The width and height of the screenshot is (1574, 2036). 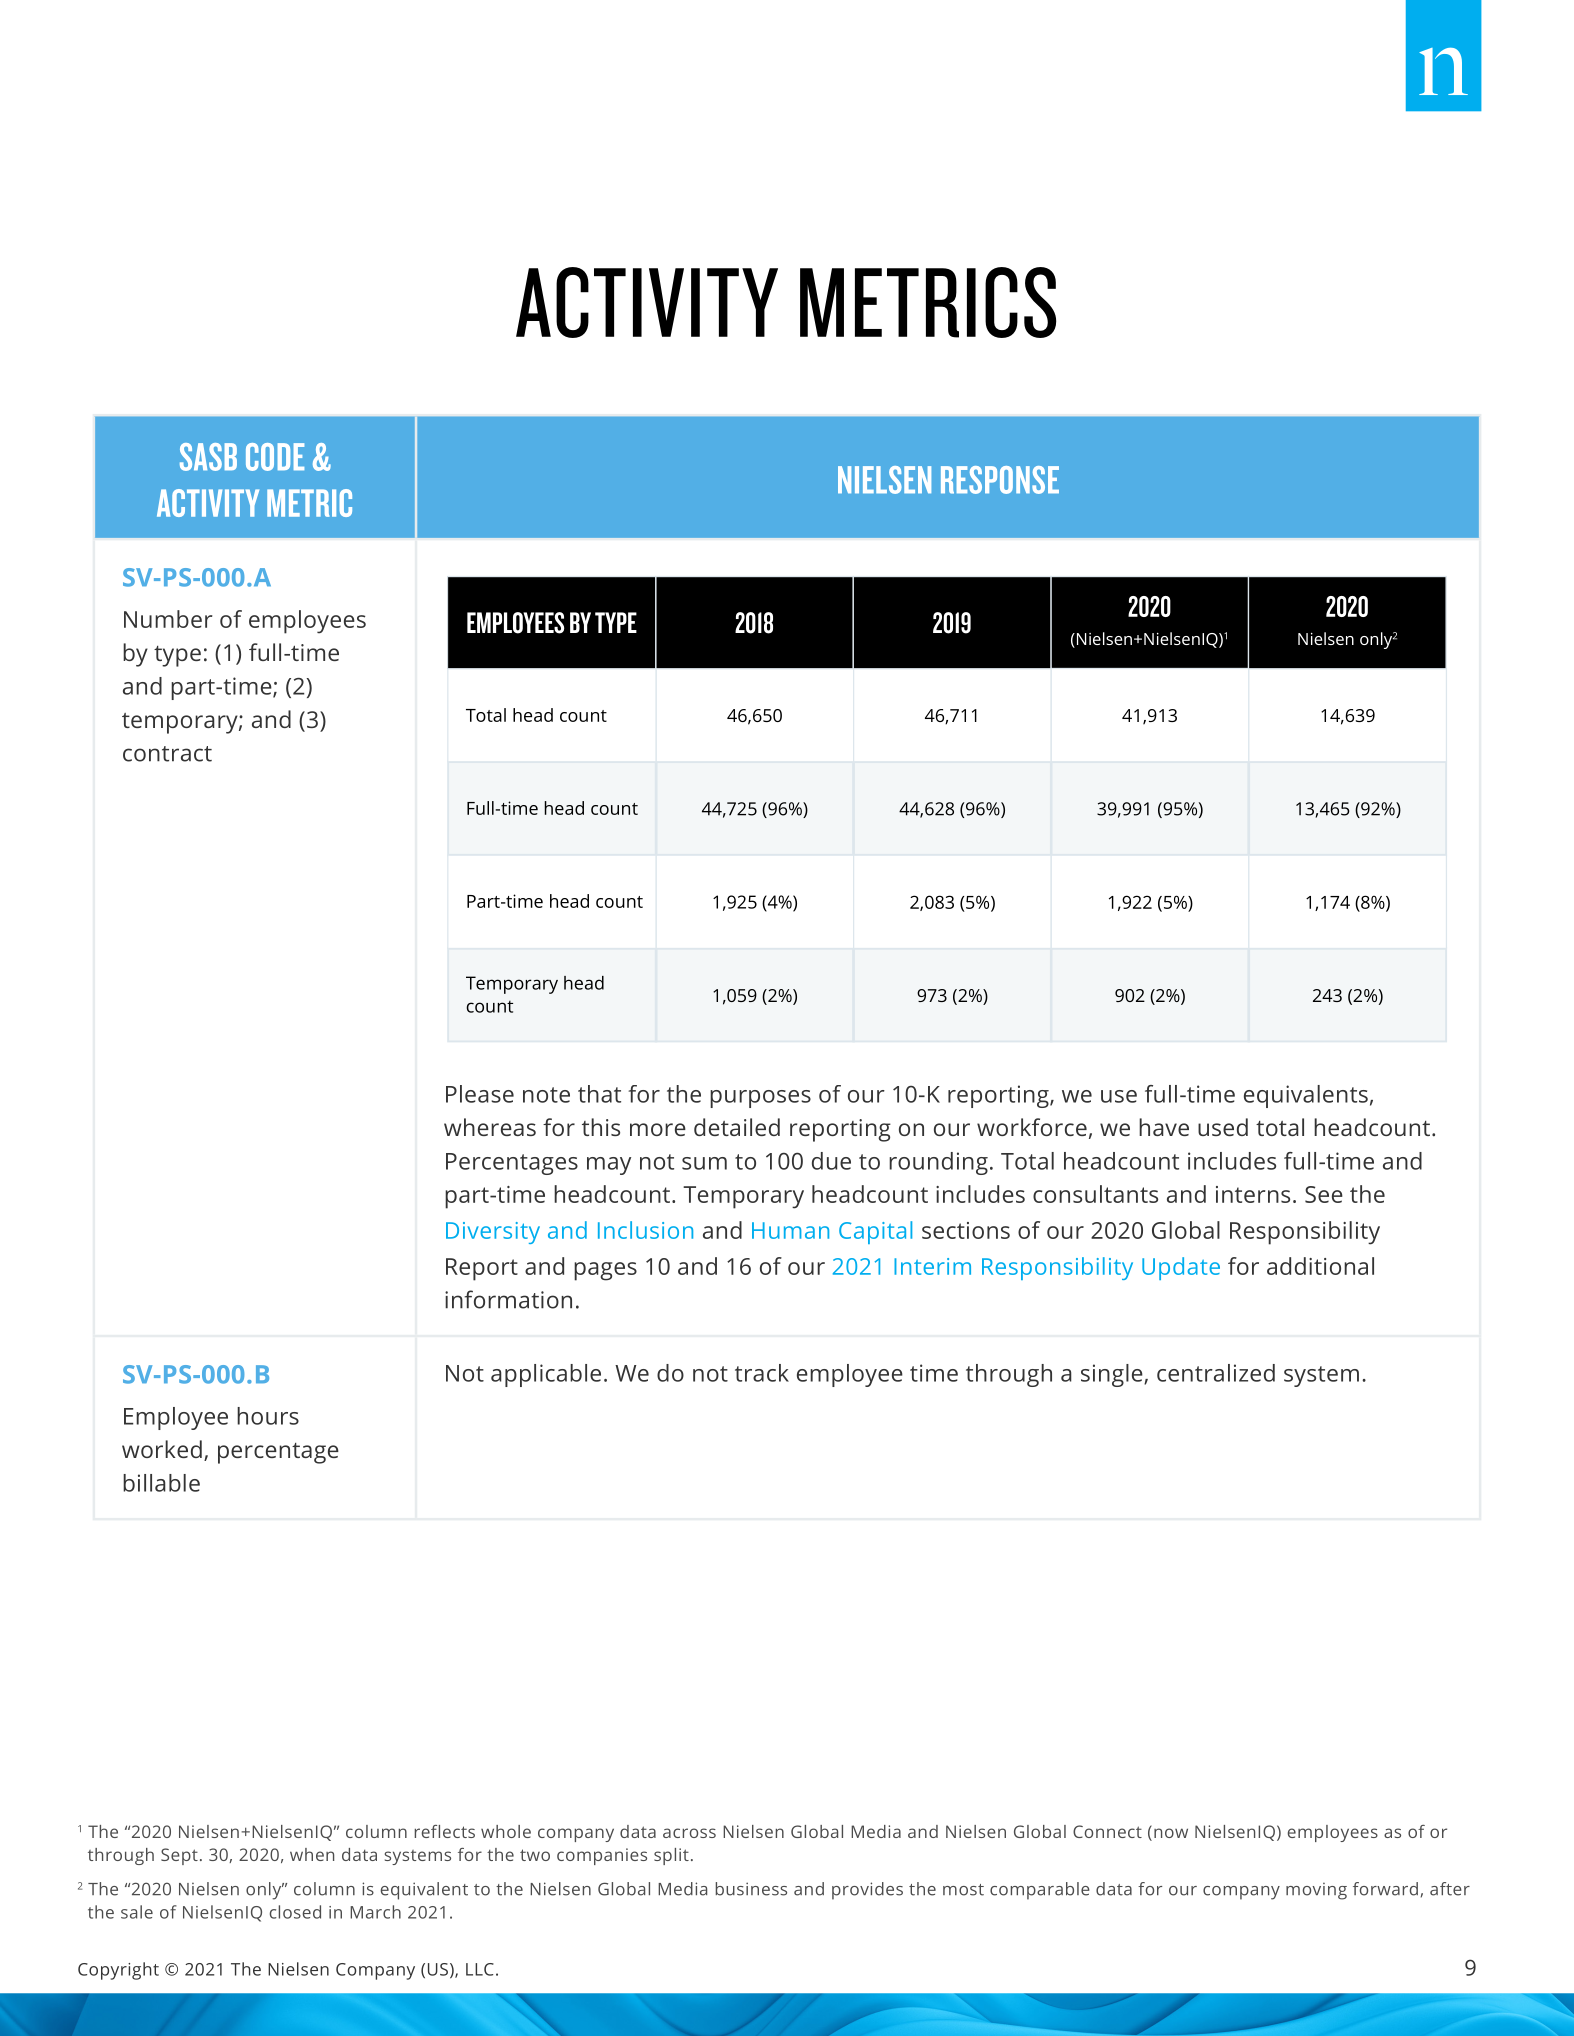 I want to click on Diversity, so click(x=493, y=1233).
